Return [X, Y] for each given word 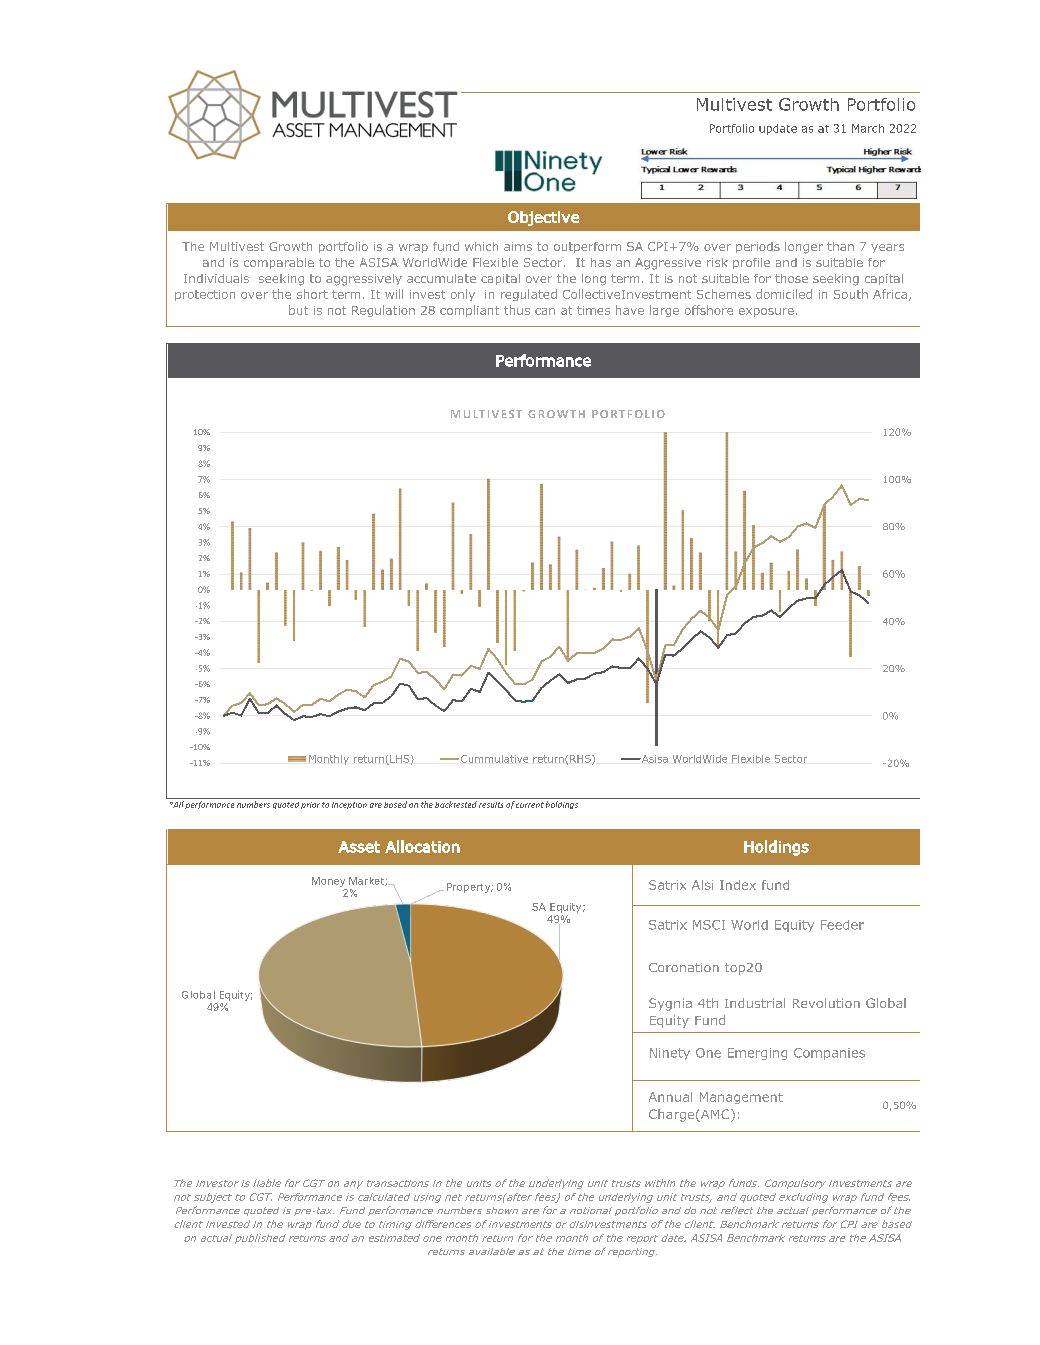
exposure [766, 312]
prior [310, 805]
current [530, 805]
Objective [543, 218]
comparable [279, 263]
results [491, 805]
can [545, 311]
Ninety [670, 1054]
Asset [359, 847]
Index [738, 885]
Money [328, 882]
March [868, 128]
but [298, 310]
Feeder [842, 925]
